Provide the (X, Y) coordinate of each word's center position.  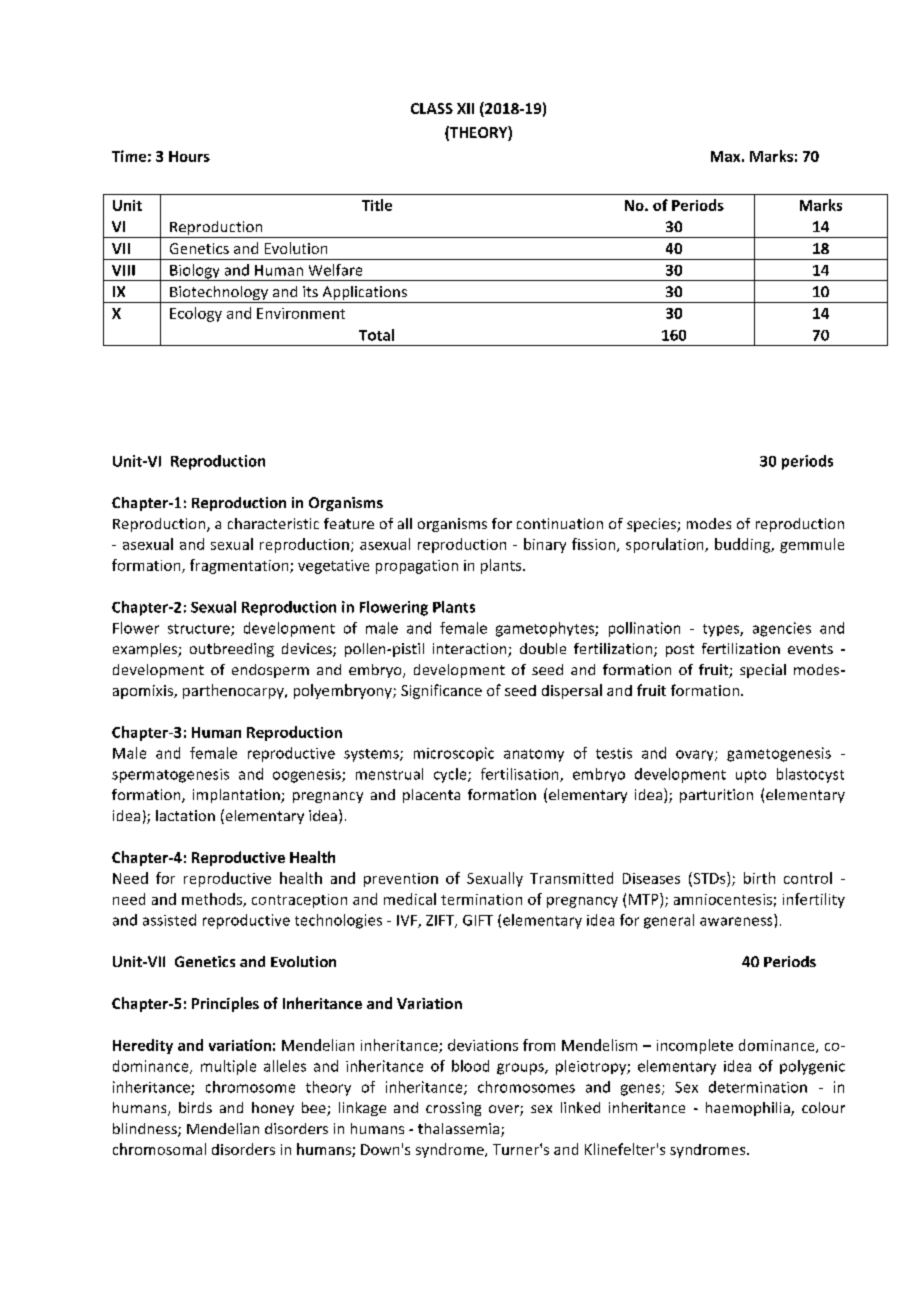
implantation (237, 796)
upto (751, 776)
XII (465, 108)
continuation (560, 523)
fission (593, 544)
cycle (451, 775)
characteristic (273, 523)
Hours (189, 156)
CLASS (432, 108)
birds (195, 1107)
